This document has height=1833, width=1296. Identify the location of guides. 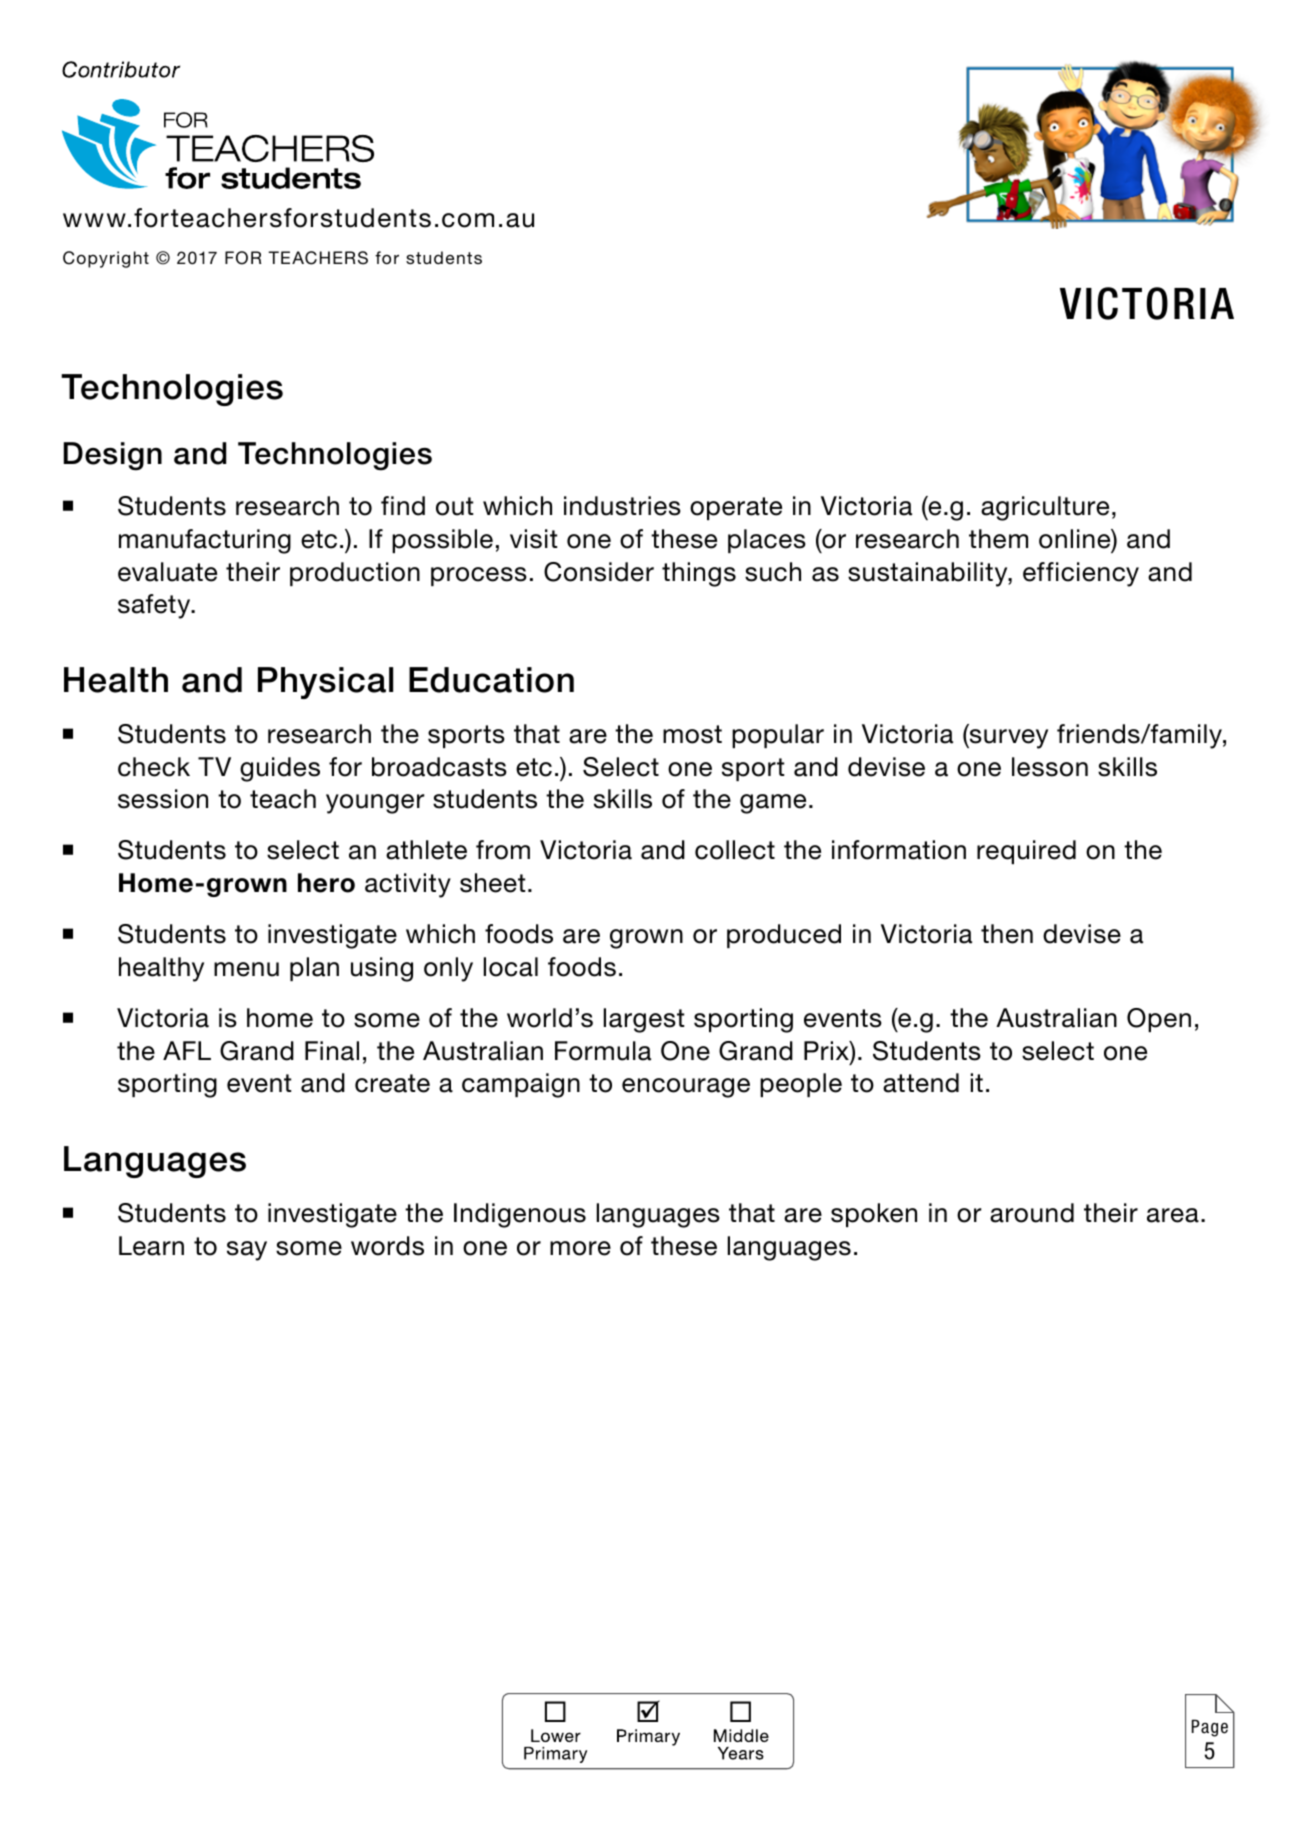
(280, 769).
